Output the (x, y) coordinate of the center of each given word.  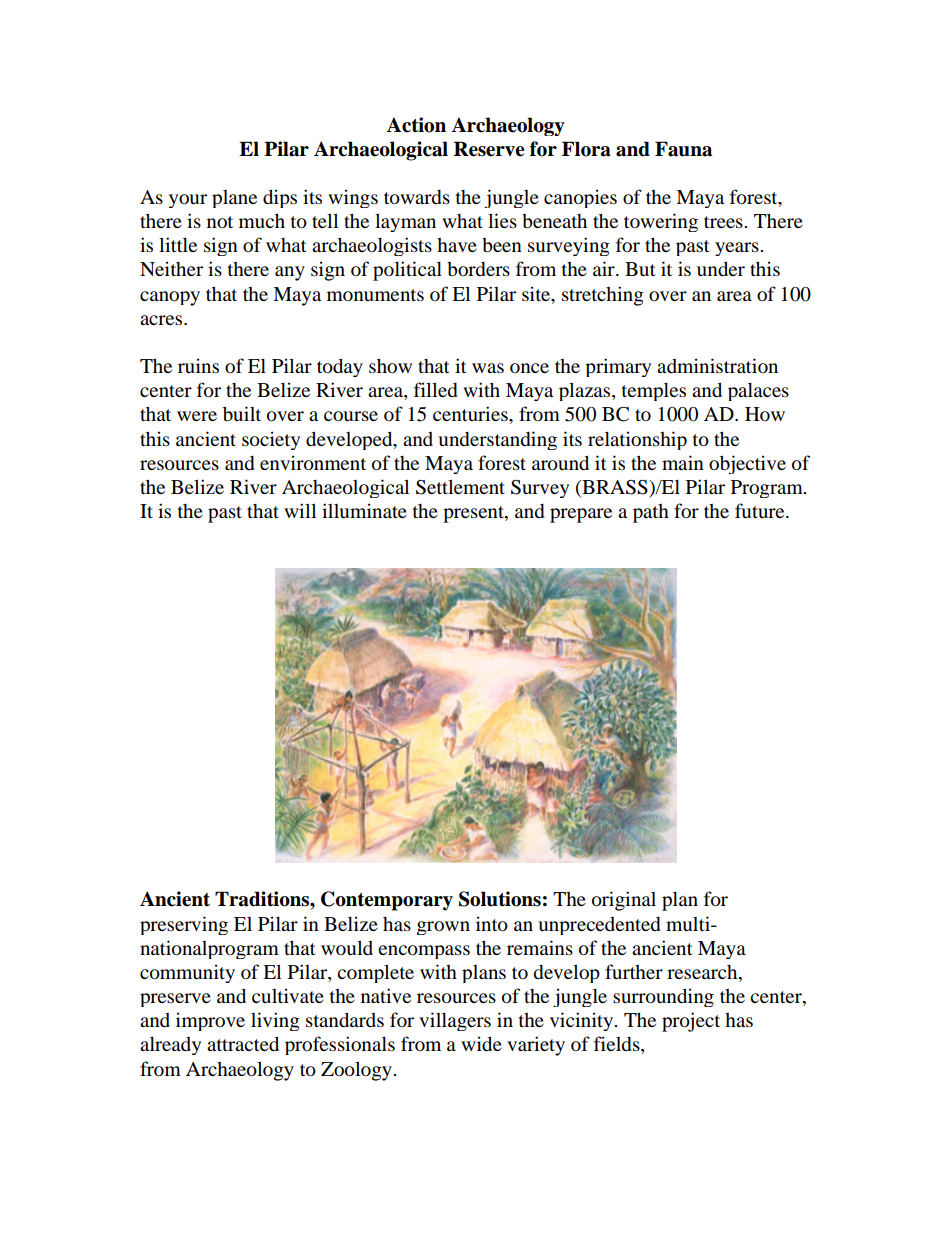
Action (416, 125)
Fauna (683, 149)
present (474, 514)
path (651, 513)
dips (280, 198)
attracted (243, 1044)
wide (481, 1044)
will (300, 510)
